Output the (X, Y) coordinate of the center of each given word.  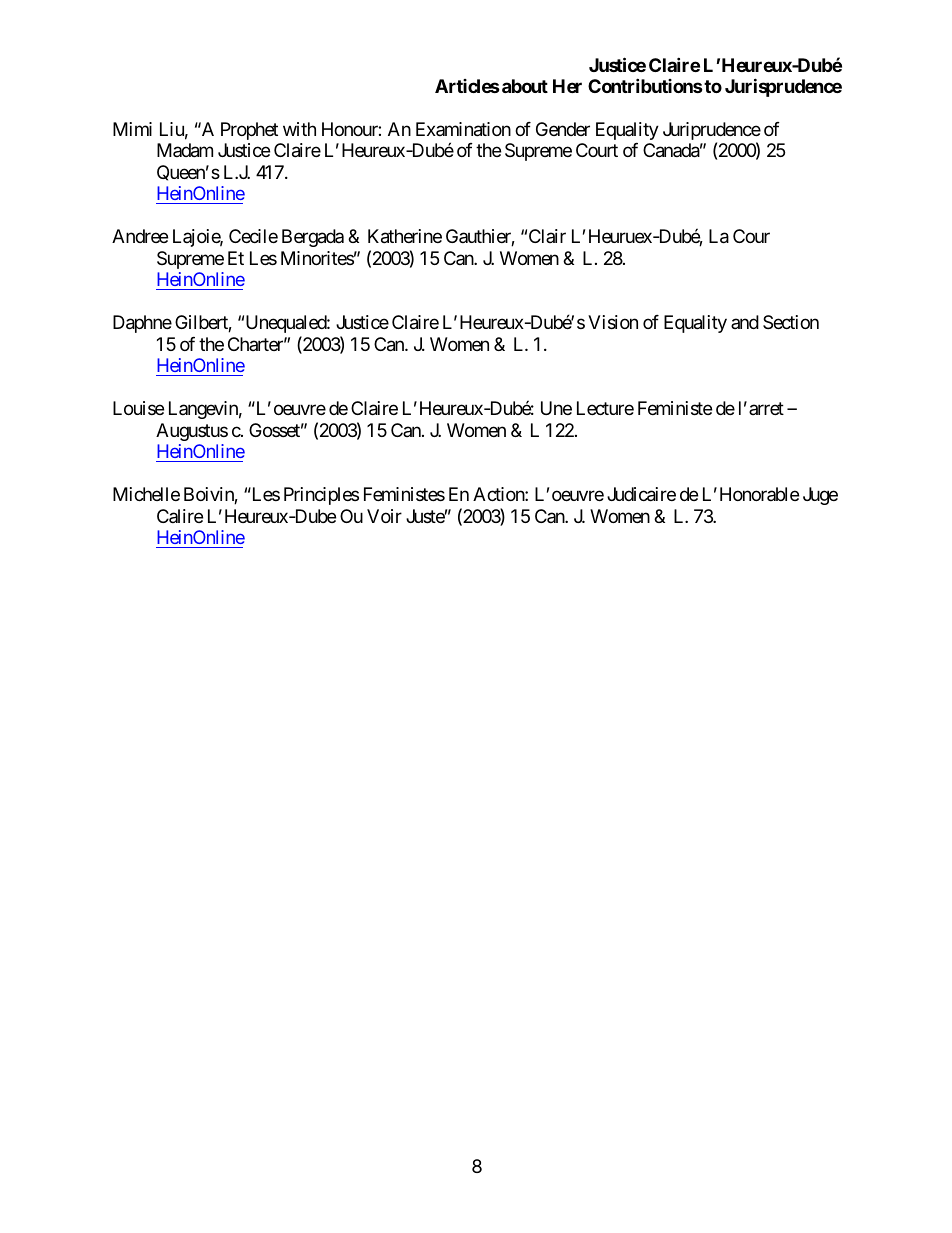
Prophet (249, 131)
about (525, 86)
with (299, 129)
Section (791, 322)
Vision (613, 322)
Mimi (132, 129)
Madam (185, 150)
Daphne (142, 324)
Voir (384, 516)
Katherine (405, 236)
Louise (138, 408)
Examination (463, 129)
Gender (563, 129)
